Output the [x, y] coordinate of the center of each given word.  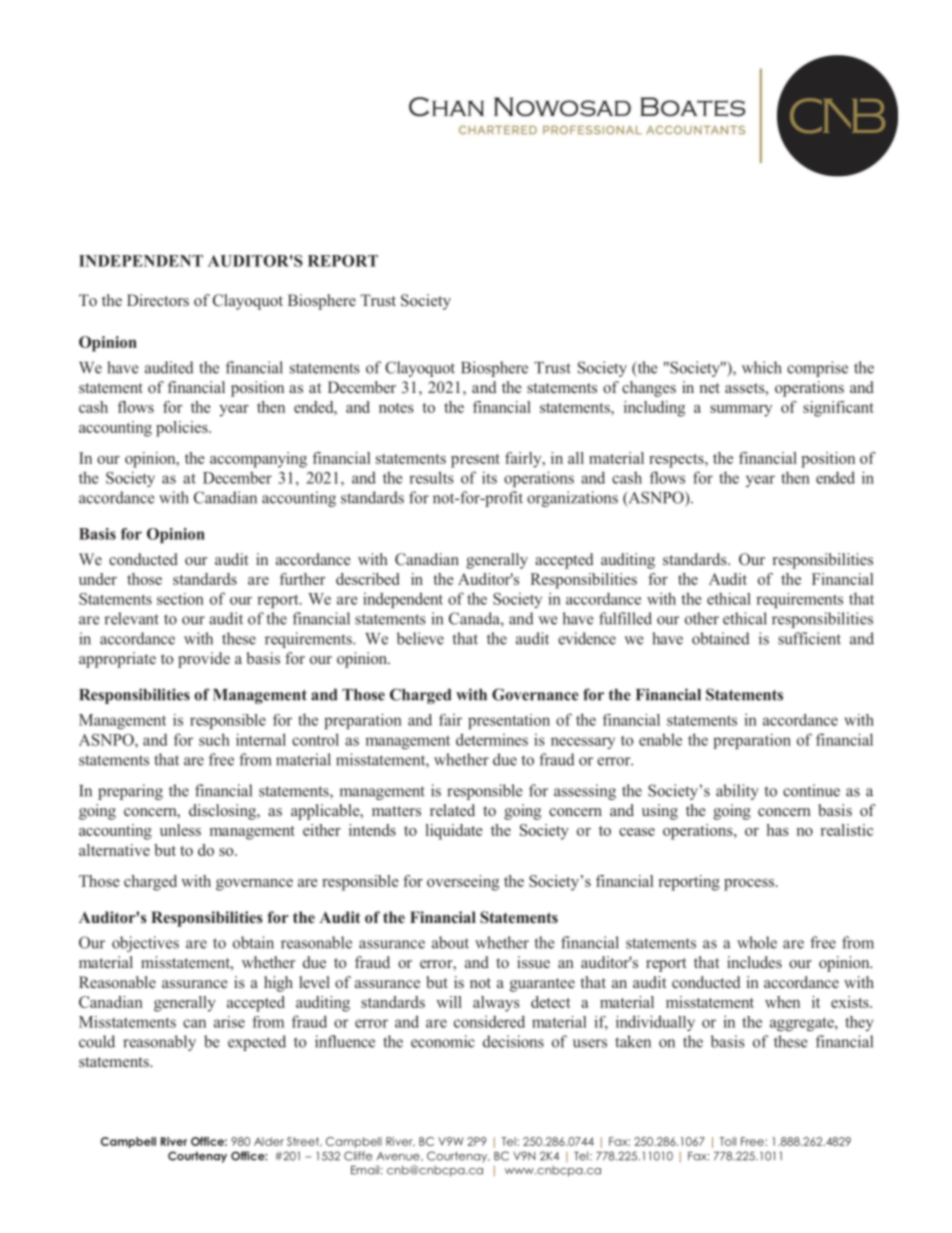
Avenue [399, 1156]
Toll [728, 1141]
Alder [269, 1141]
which [762, 367]
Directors [158, 300]
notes [396, 408]
